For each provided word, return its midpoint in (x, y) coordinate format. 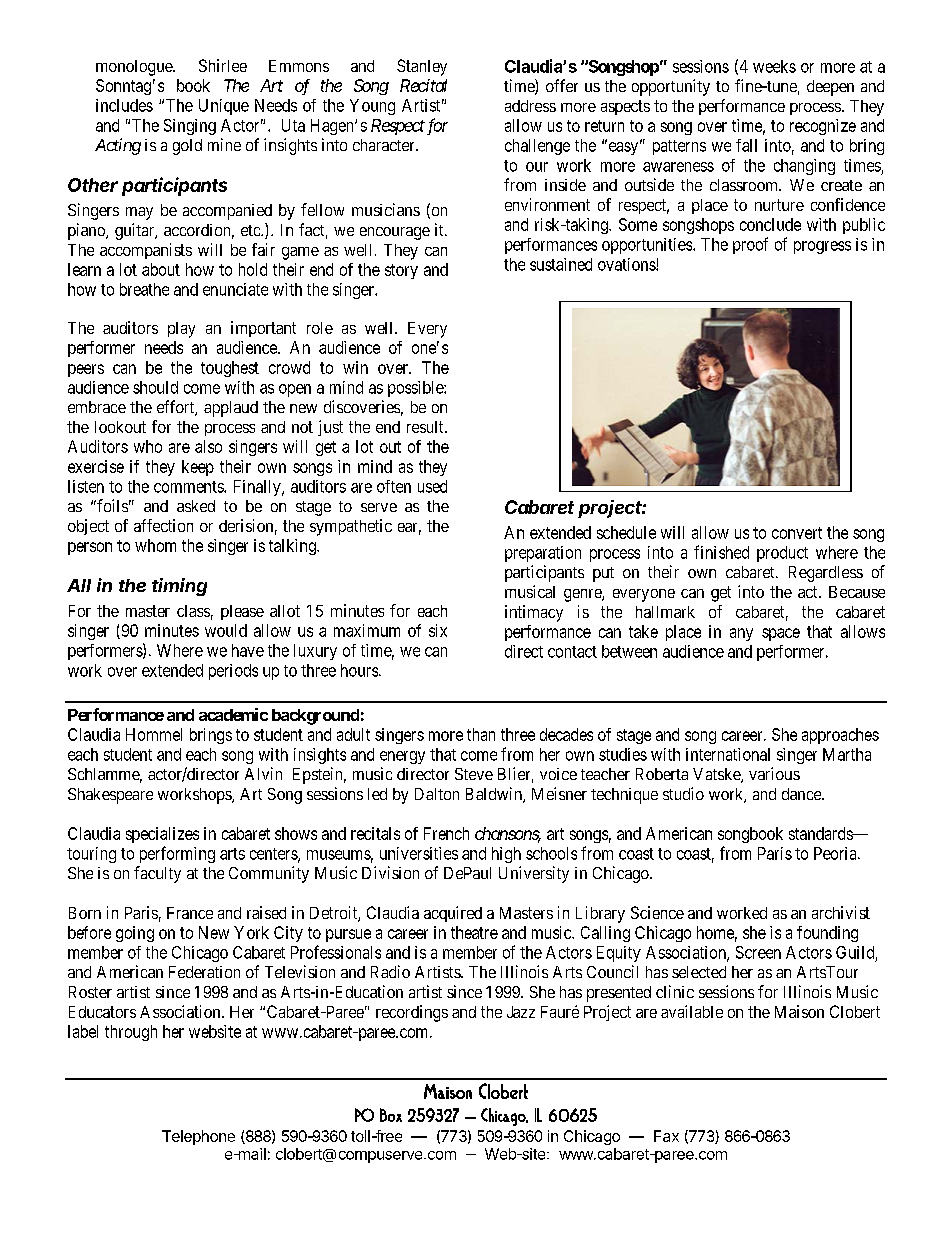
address (530, 106)
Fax (666, 1136)
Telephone (198, 1137)
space (781, 634)
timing (179, 587)
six (438, 630)
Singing (190, 127)
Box (391, 1115)
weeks (774, 66)
